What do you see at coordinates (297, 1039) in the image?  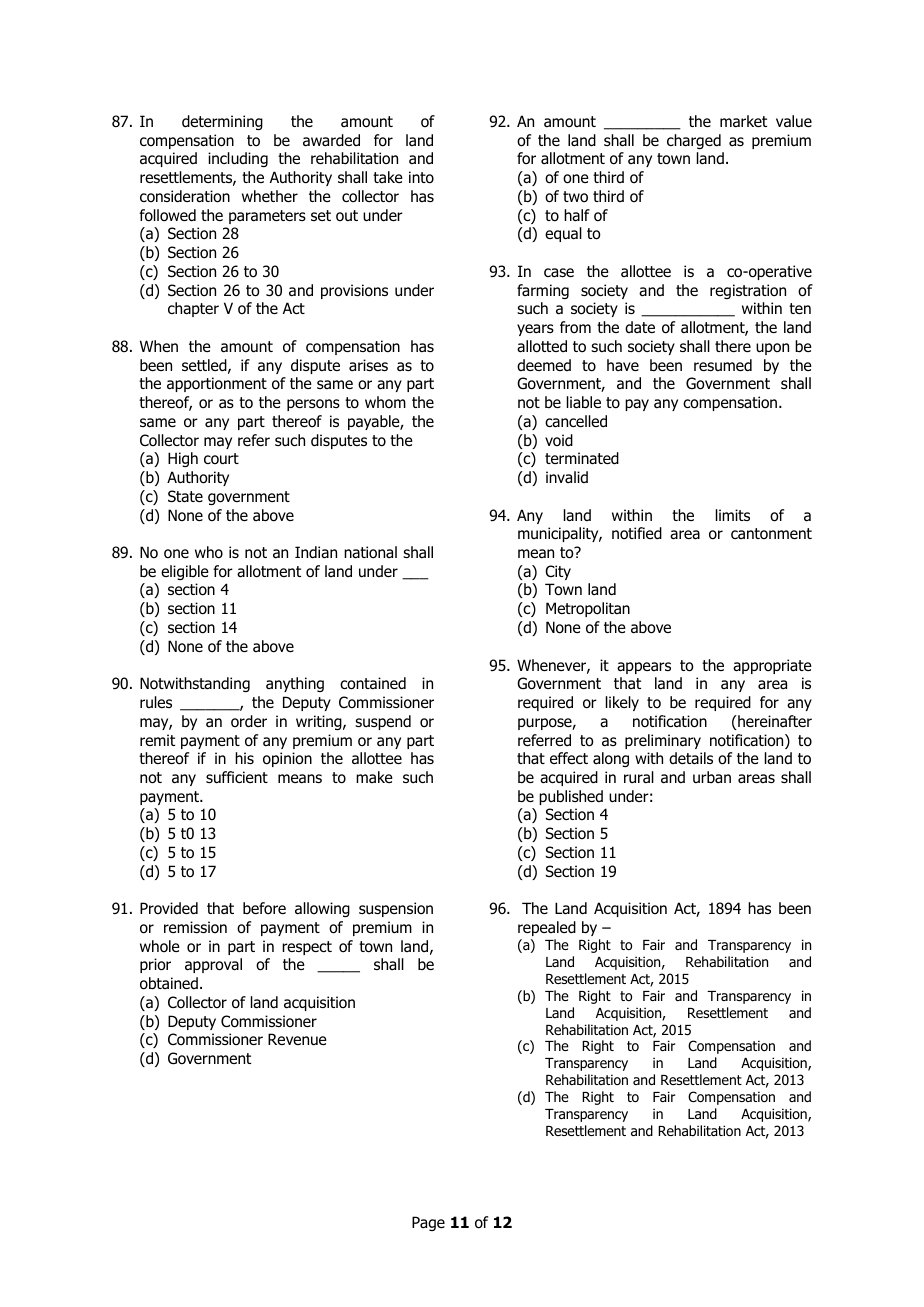 I see `Revenue` at bounding box center [297, 1039].
